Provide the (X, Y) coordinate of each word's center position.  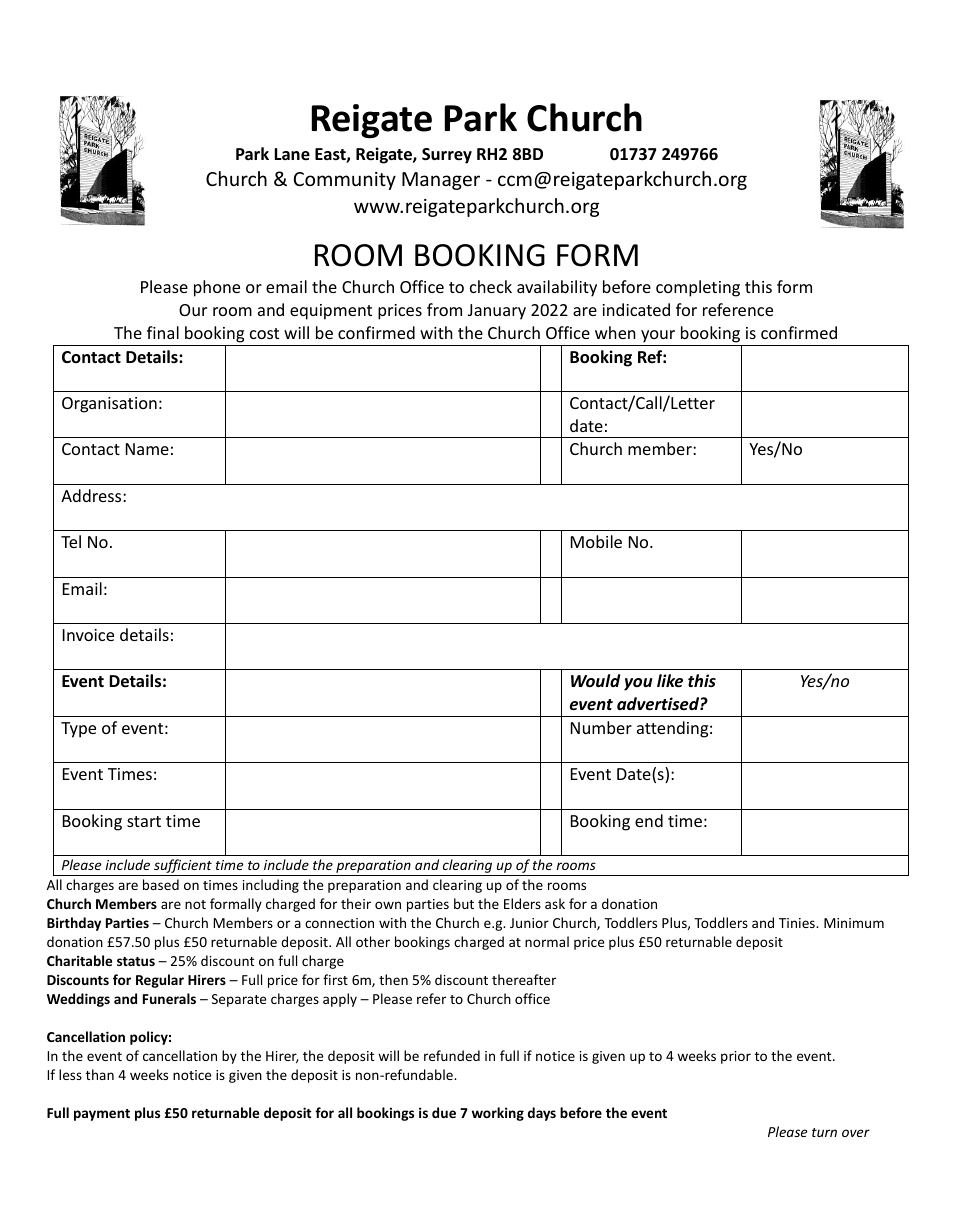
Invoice (88, 635)
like (670, 681)
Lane (292, 154)
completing (698, 288)
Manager (441, 181)
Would (595, 680)
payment (102, 1115)
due (444, 1112)
